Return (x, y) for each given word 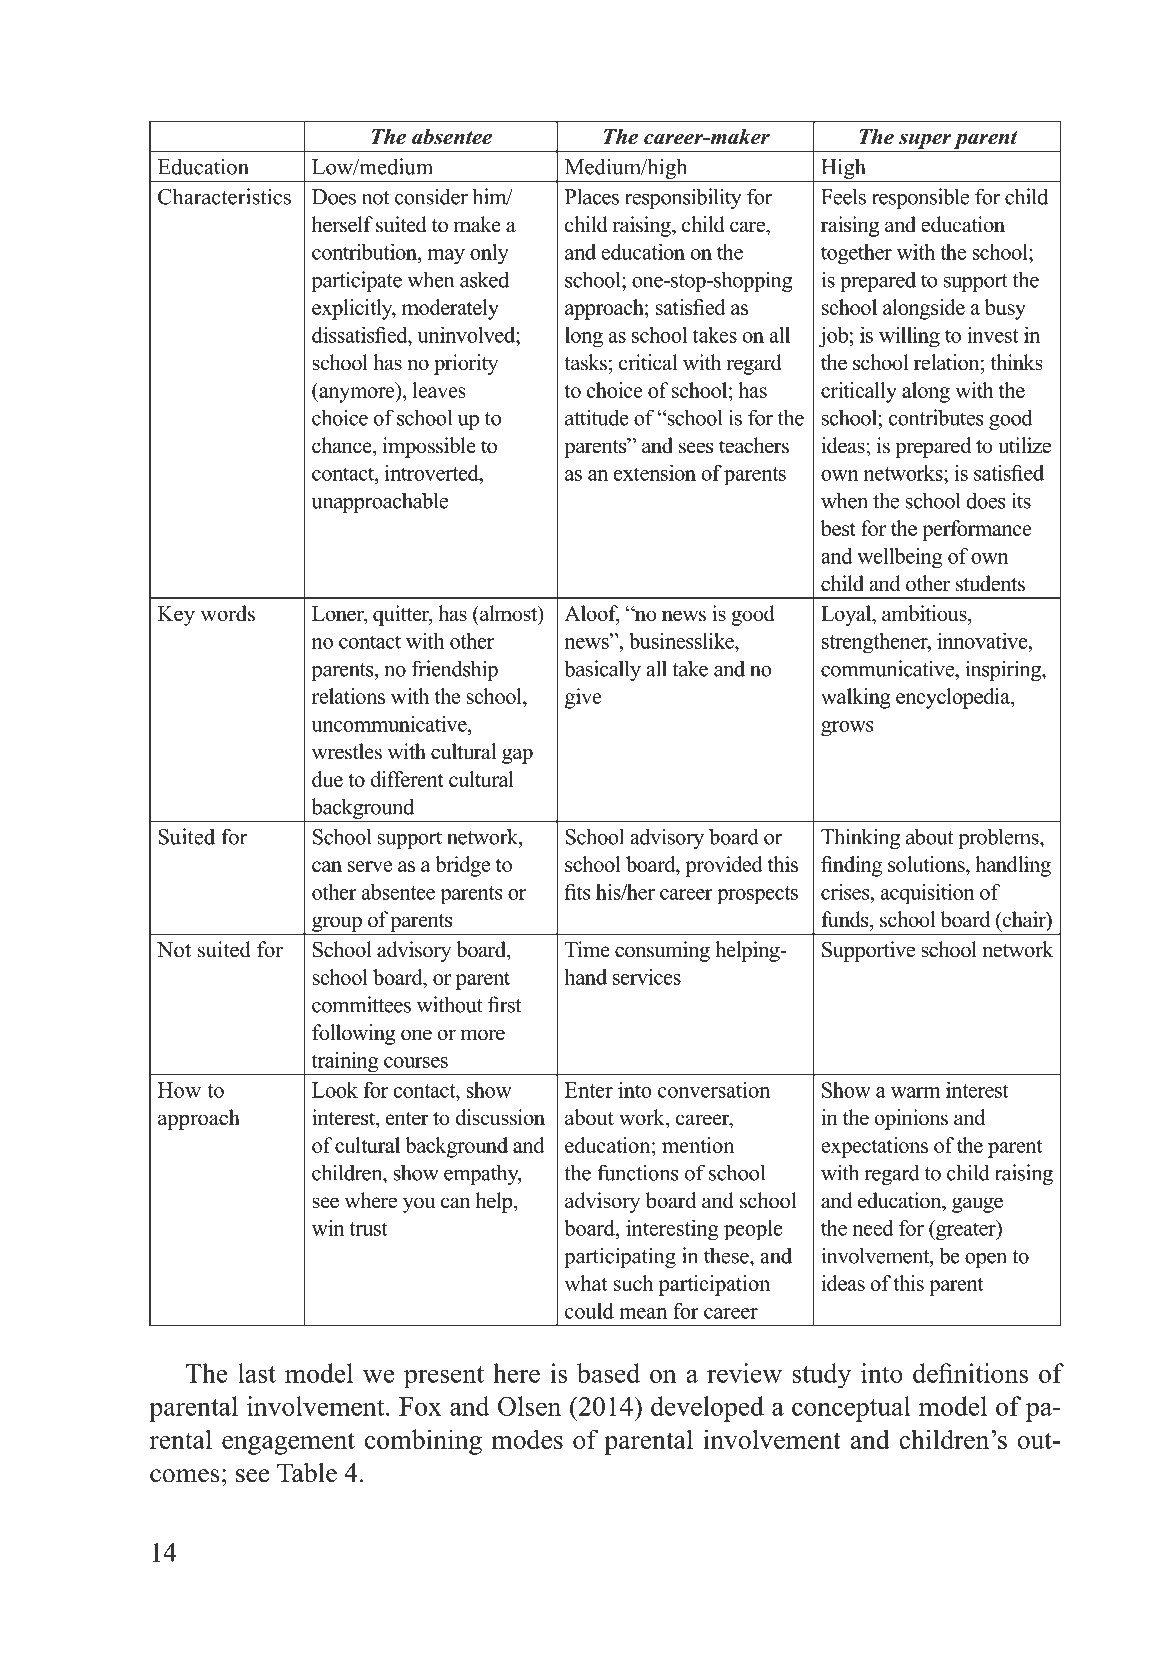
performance (977, 530)
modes (527, 1439)
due (327, 779)
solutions (927, 864)
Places (592, 196)
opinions (911, 1119)
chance (343, 445)
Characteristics (224, 196)
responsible (920, 198)
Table (307, 1473)
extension (655, 473)
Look (335, 1090)
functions (638, 1172)
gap (517, 756)
